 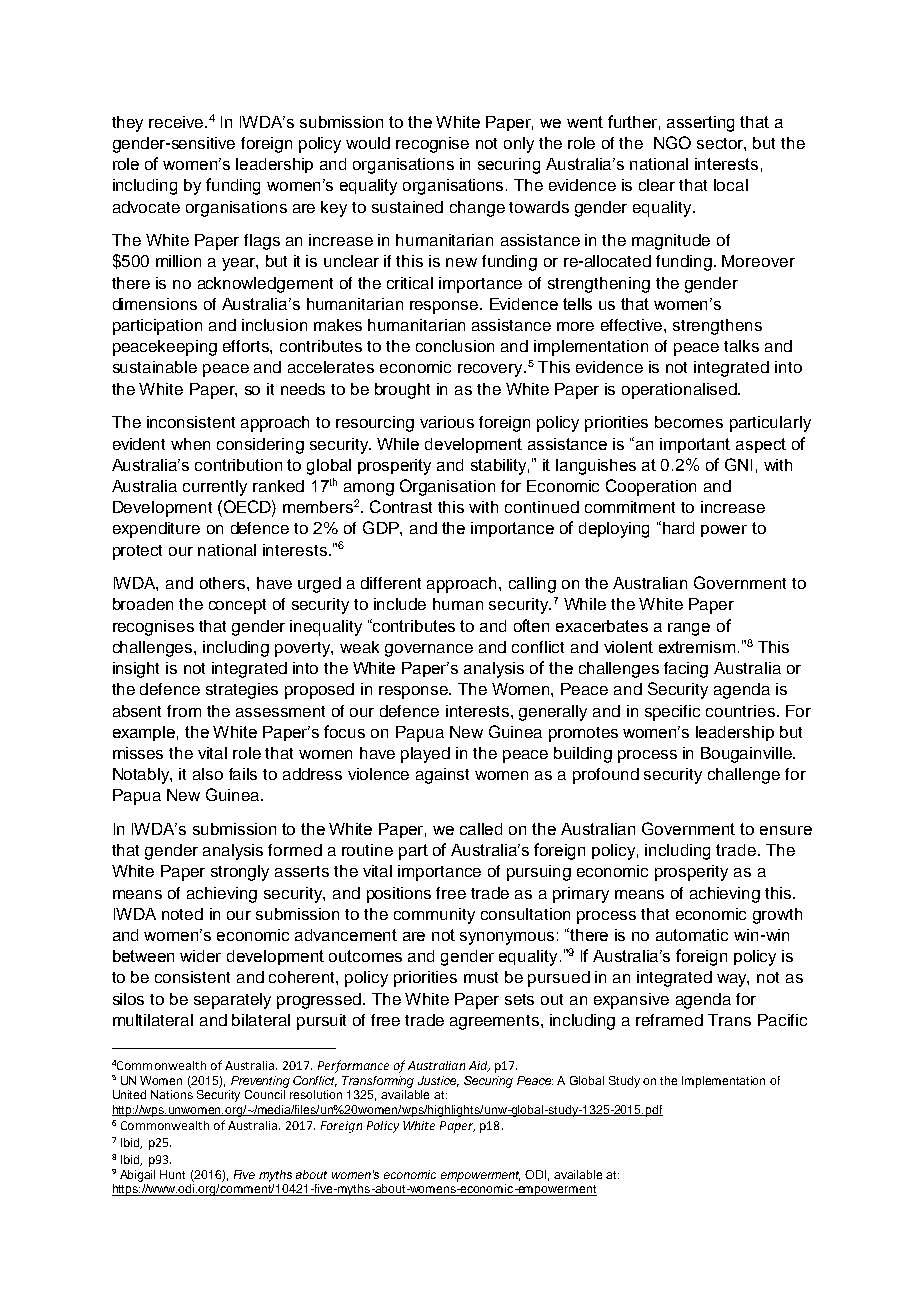 What do you see at coordinates (438, 1081) in the screenshot?
I see `Justice` at bounding box center [438, 1081].
